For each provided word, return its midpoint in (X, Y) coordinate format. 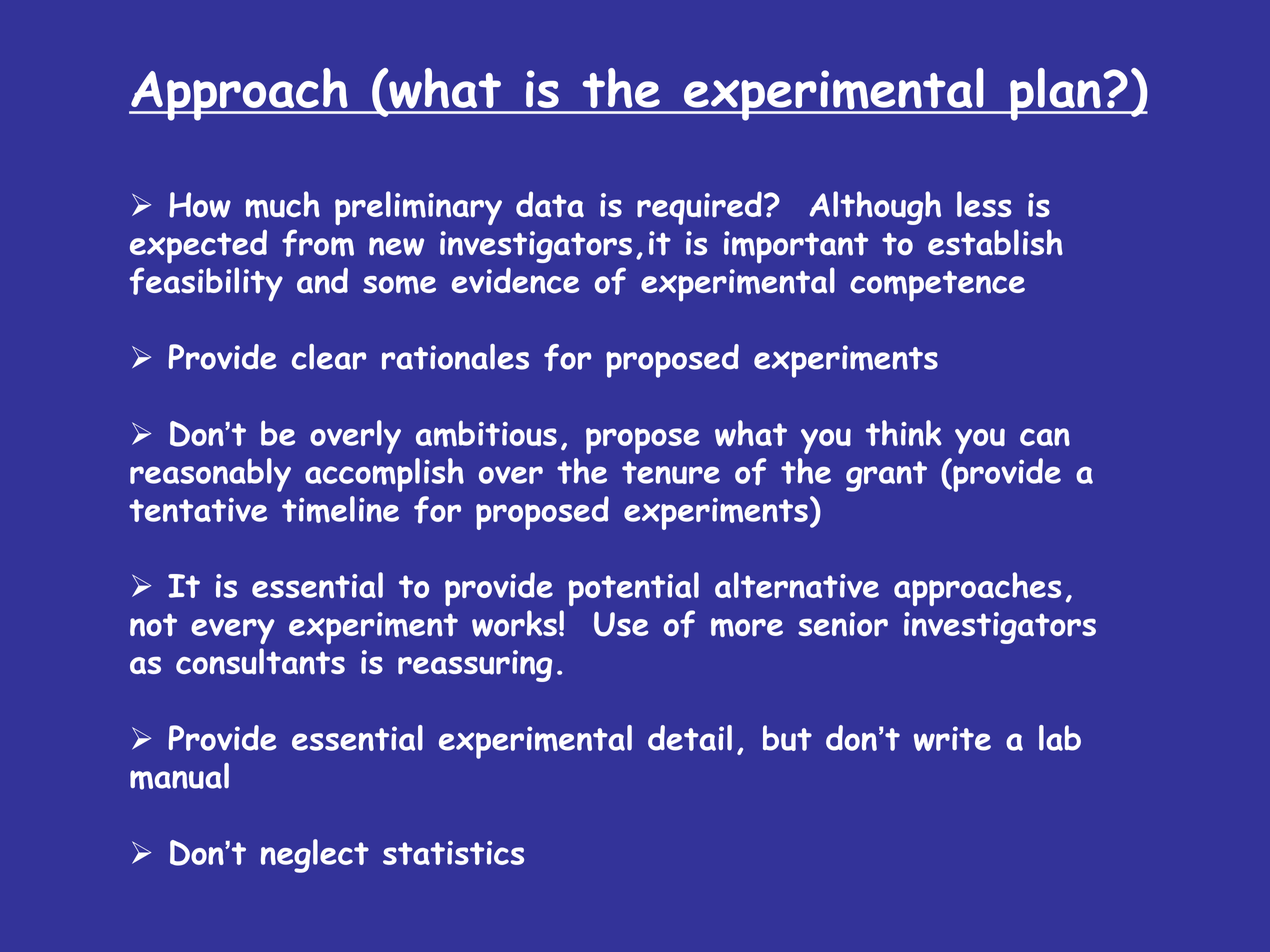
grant (886, 476)
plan (1055, 94)
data (550, 204)
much (283, 204)
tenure (671, 472)
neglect (315, 856)
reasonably (210, 475)
